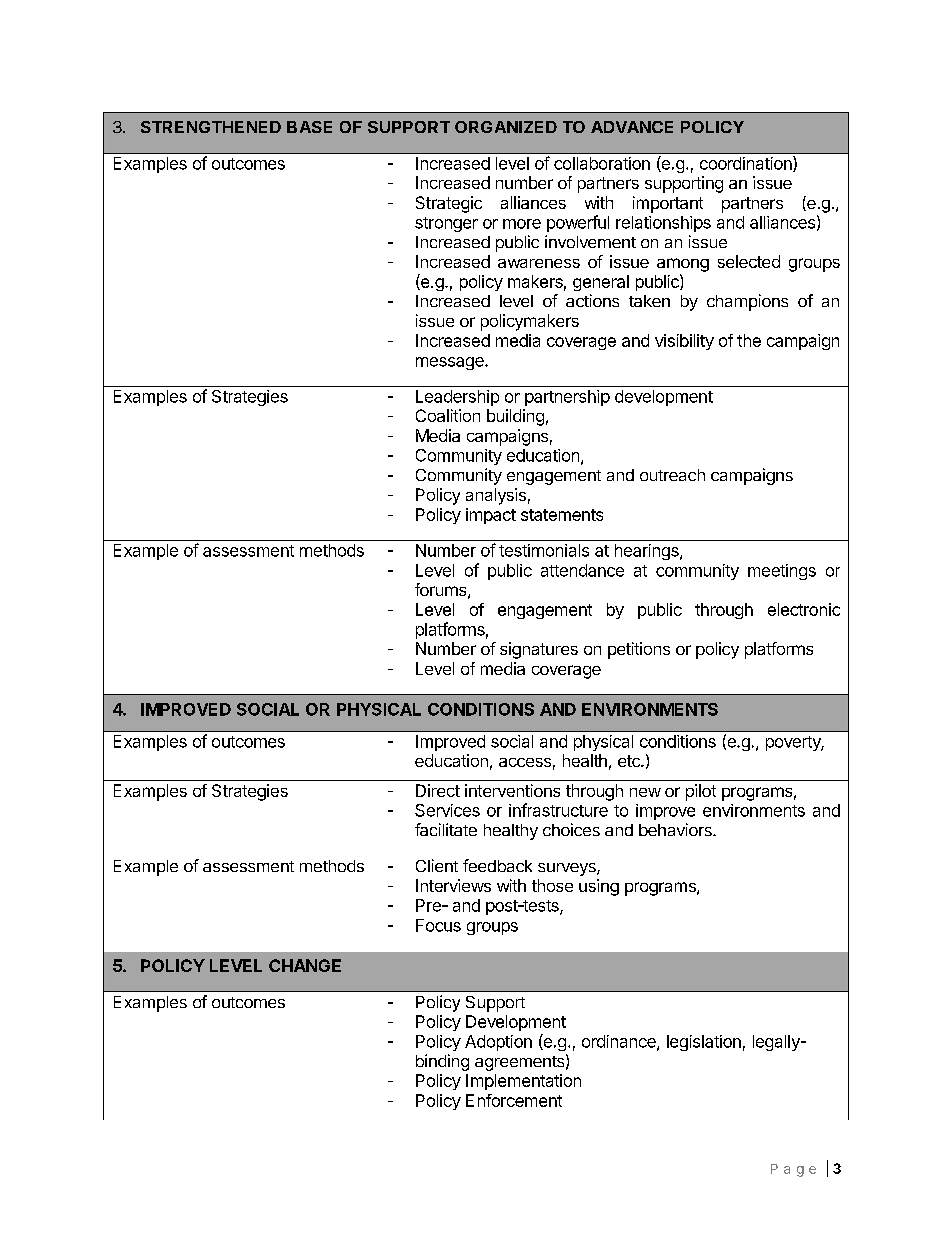  Describe the element at coordinates (676, 829) in the document. I see `behaviors` at that location.
